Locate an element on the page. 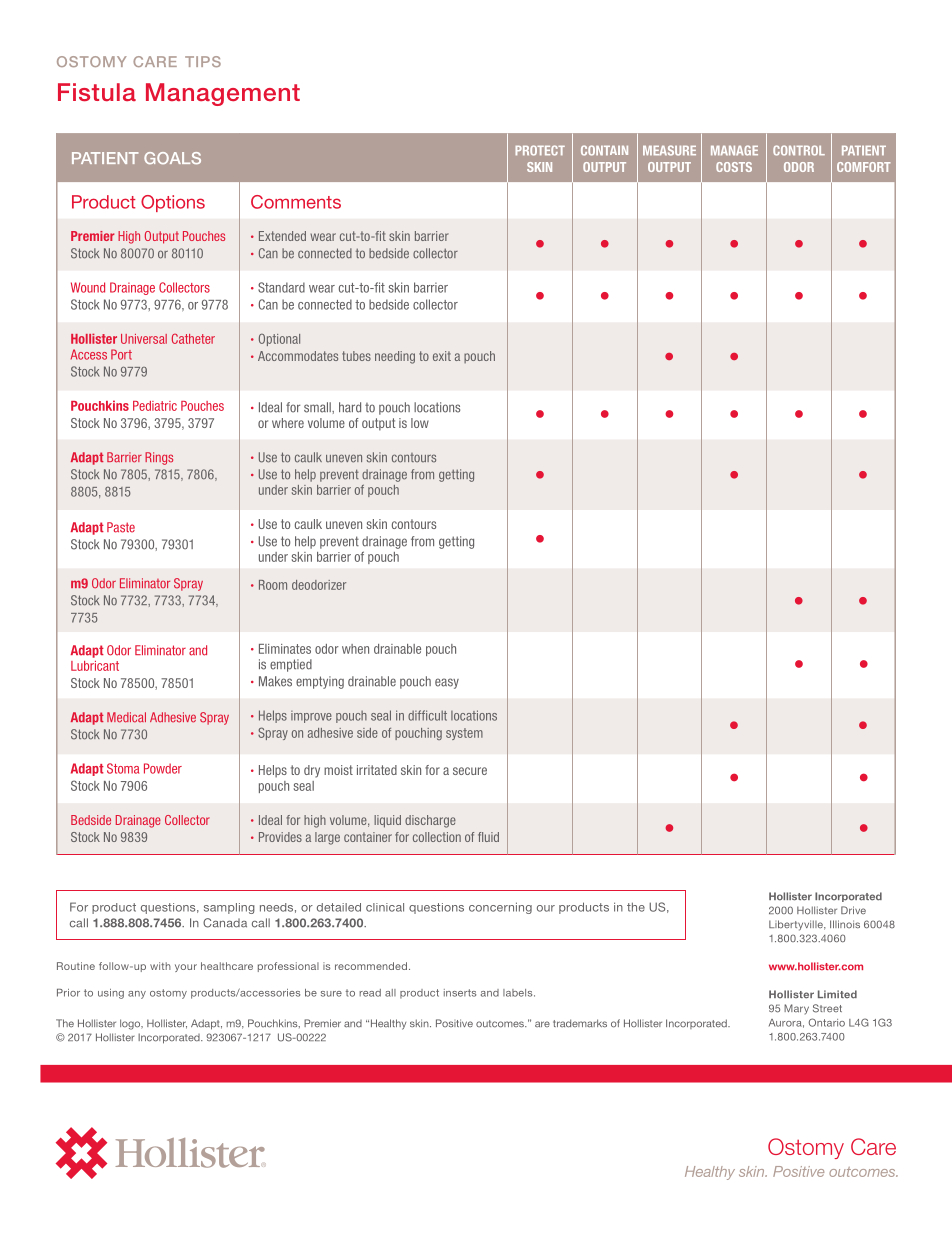 The width and height of the image is (952, 1233). TIPS is located at coordinates (203, 61).
